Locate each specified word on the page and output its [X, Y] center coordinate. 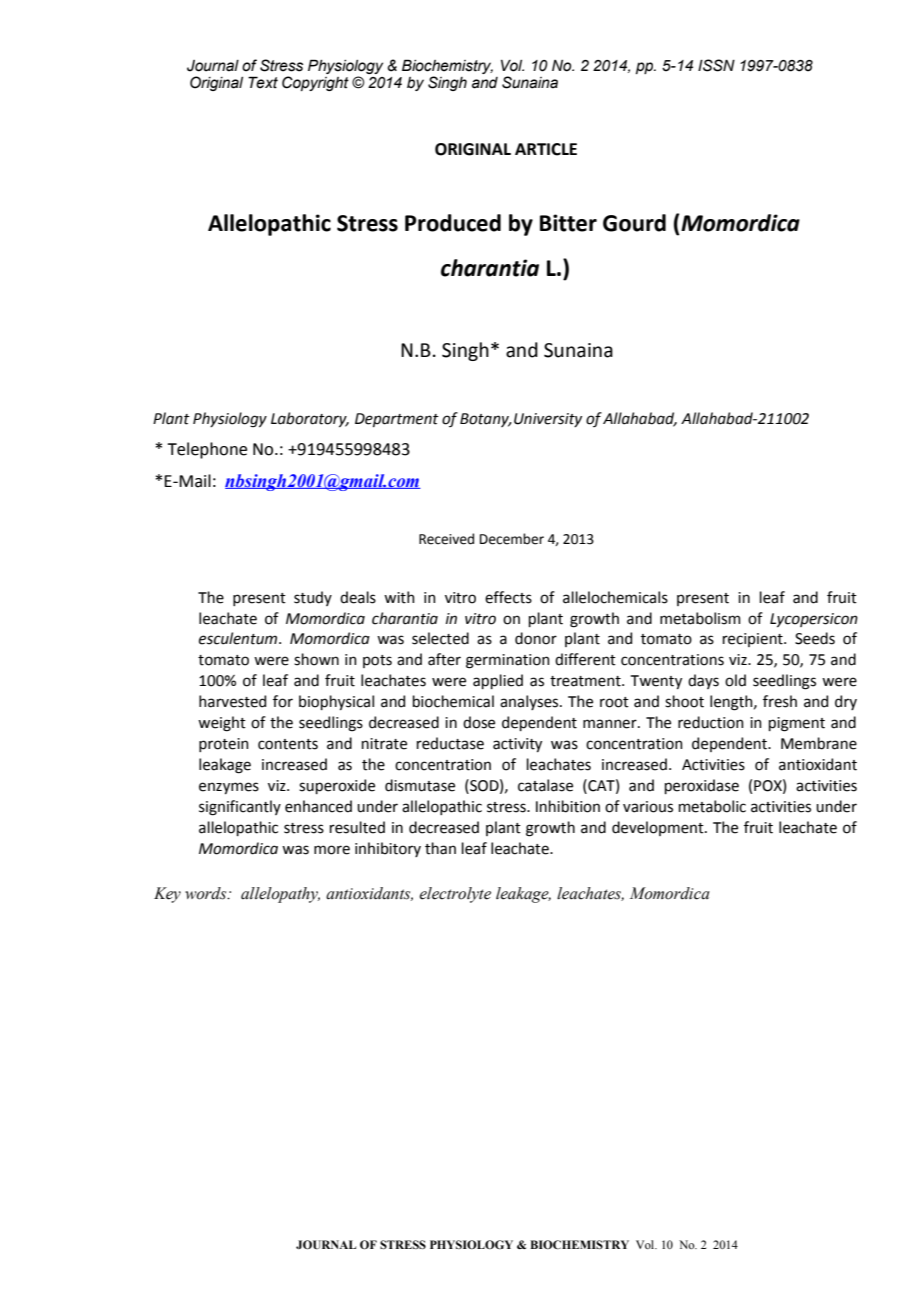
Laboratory [310, 419]
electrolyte [455, 895]
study [313, 598]
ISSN [716, 65]
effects [508, 597]
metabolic [712, 806]
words [207, 893]
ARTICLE [546, 149]
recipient [754, 640]
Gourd [634, 223]
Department [397, 420]
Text [263, 82]
